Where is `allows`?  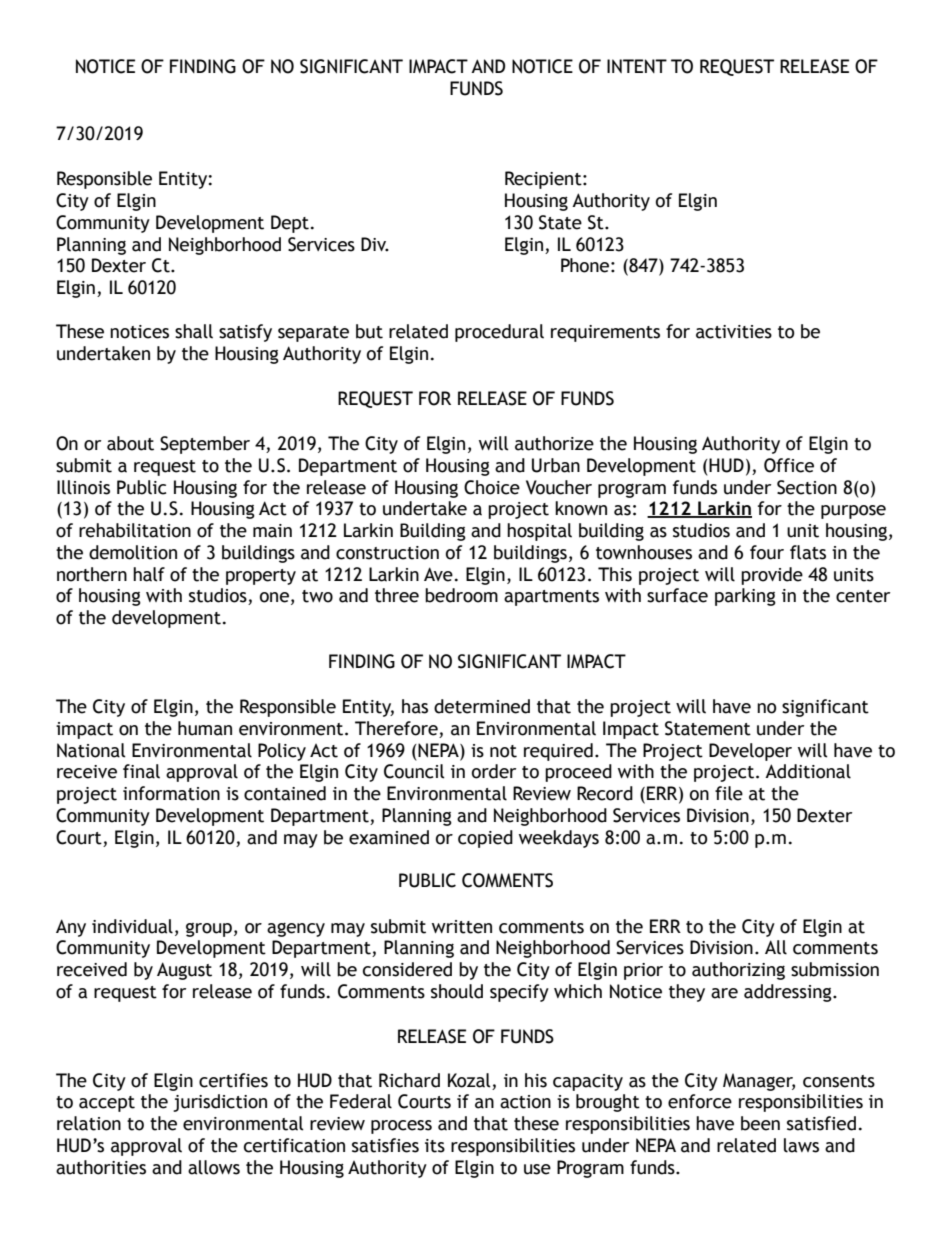
allows is located at coordinates (214, 1167).
